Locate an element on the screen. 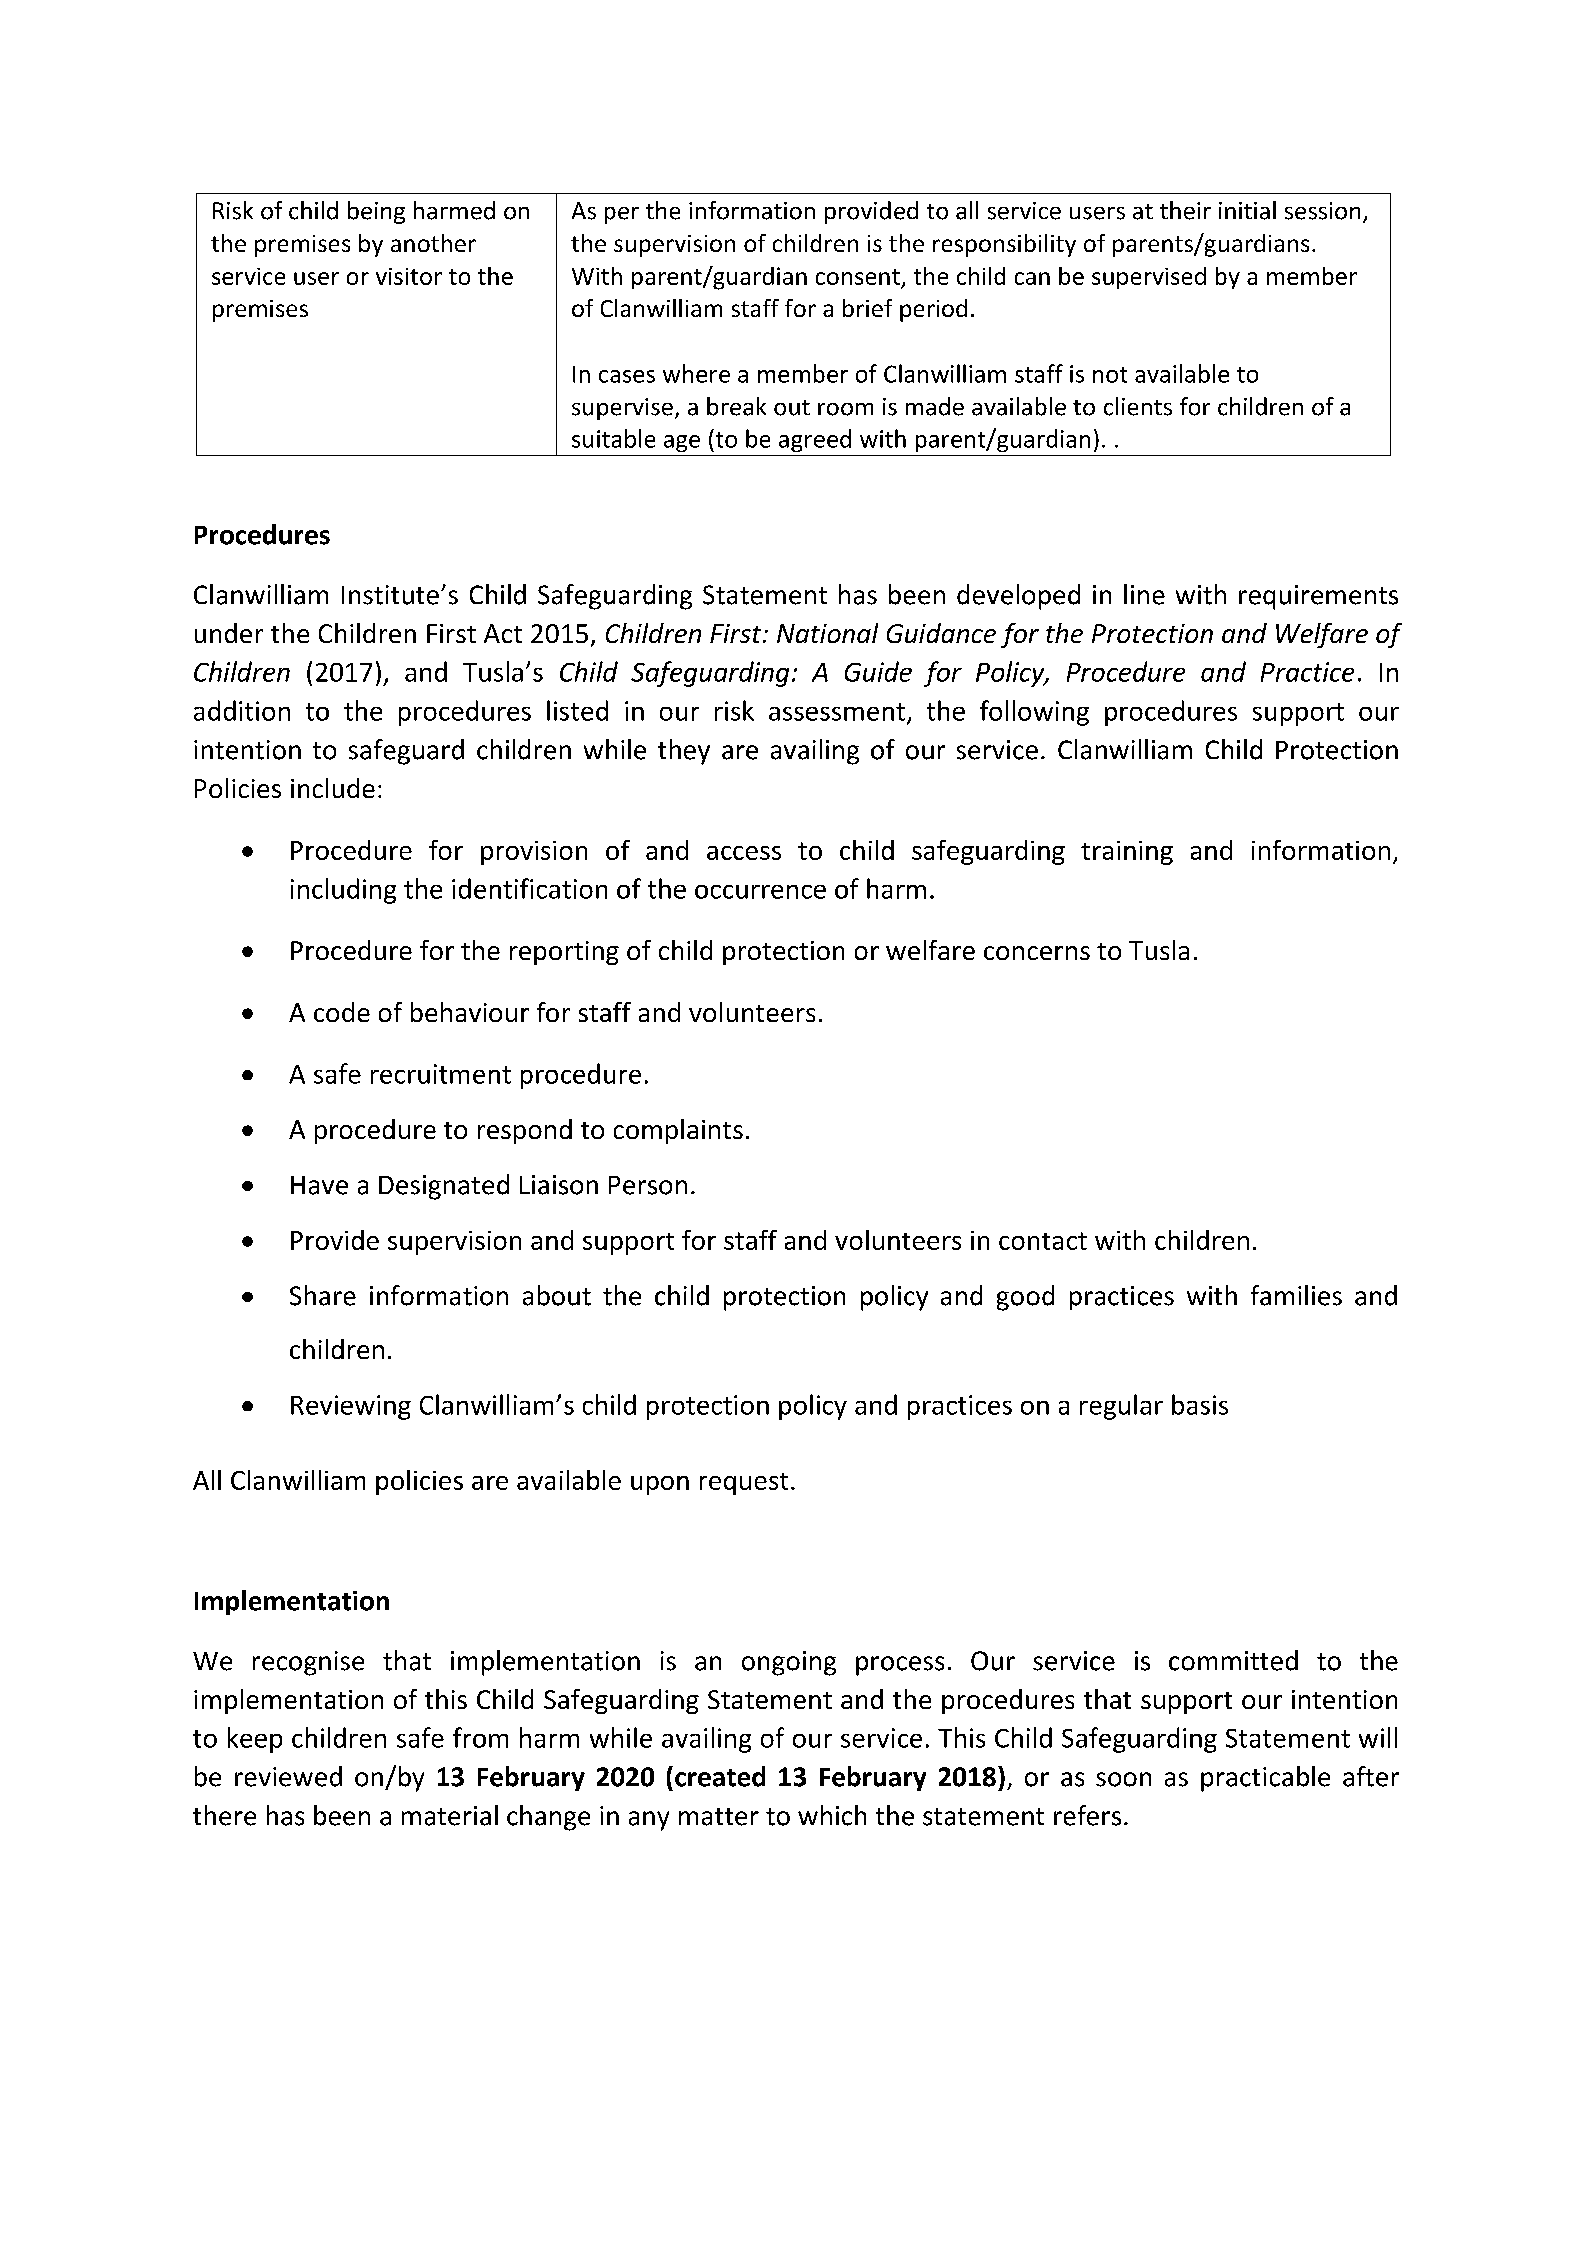 This screenshot has width=1592, height=2251. practicable is located at coordinates (1265, 1779).
